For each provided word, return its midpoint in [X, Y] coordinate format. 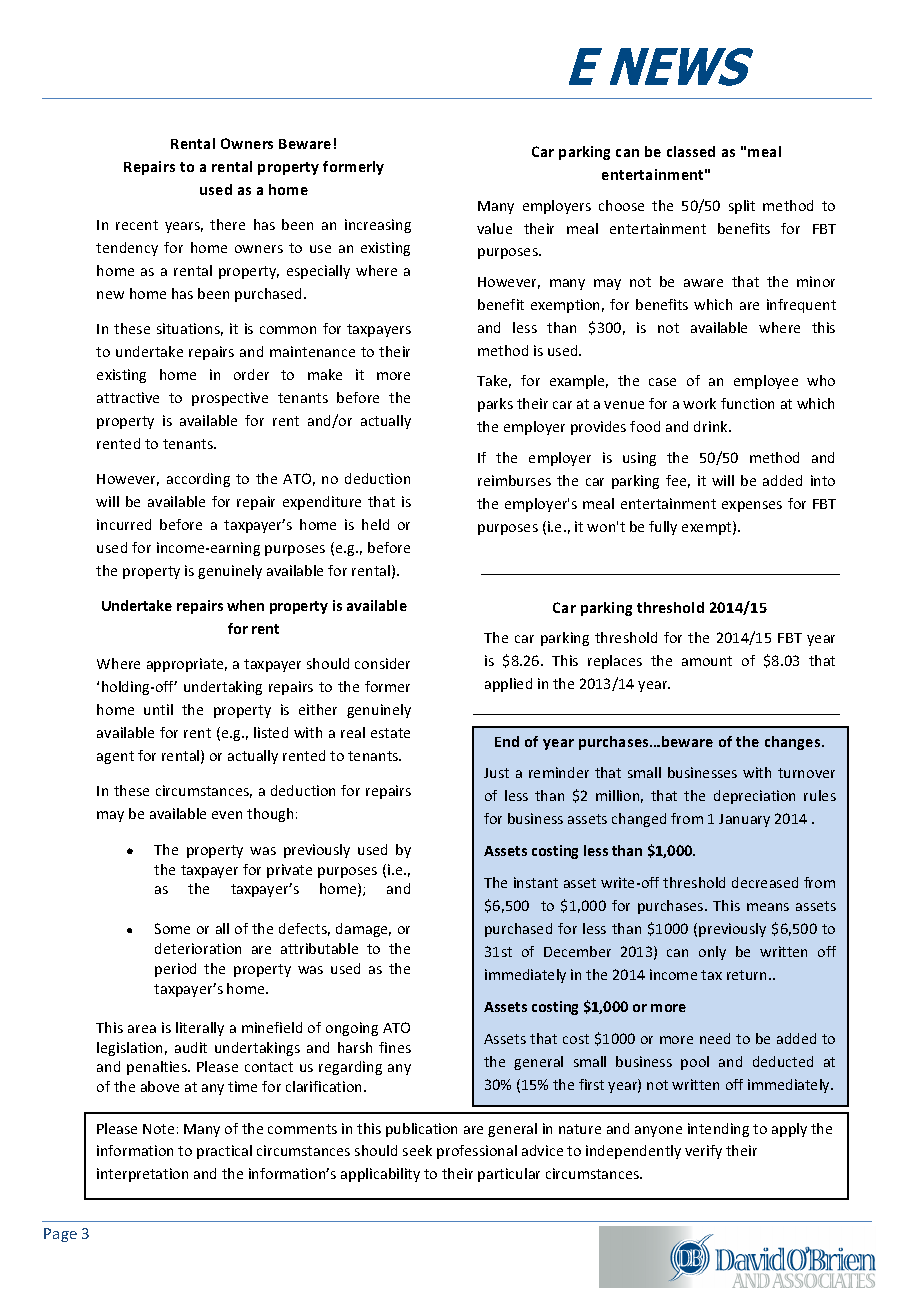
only [712, 953]
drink [712, 426]
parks [495, 405]
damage [363, 930]
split [742, 207]
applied [508, 685]
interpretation [142, 1175]
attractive [128, 397]
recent [137, 225]
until [158, 709]
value [494, 228]
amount [707, 661]
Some [172, 928]
